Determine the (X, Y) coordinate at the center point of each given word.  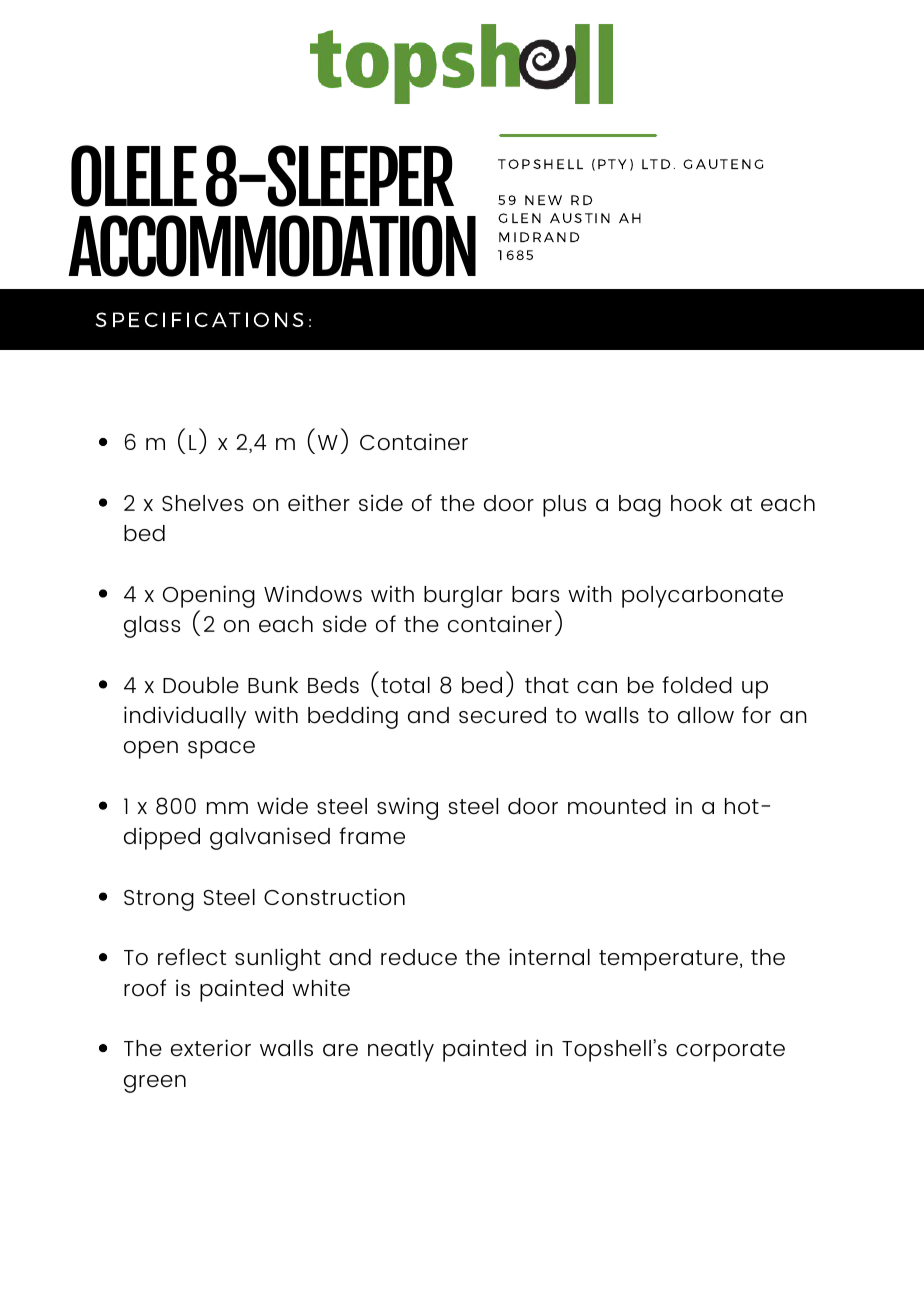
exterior (211, 1048)
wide (282, 805)
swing (407, 808)
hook (696, 503)
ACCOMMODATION (272, 246)
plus (564, 506)
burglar (463, 597)
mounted (617, 806)
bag (640, 506)
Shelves (202, 503)
